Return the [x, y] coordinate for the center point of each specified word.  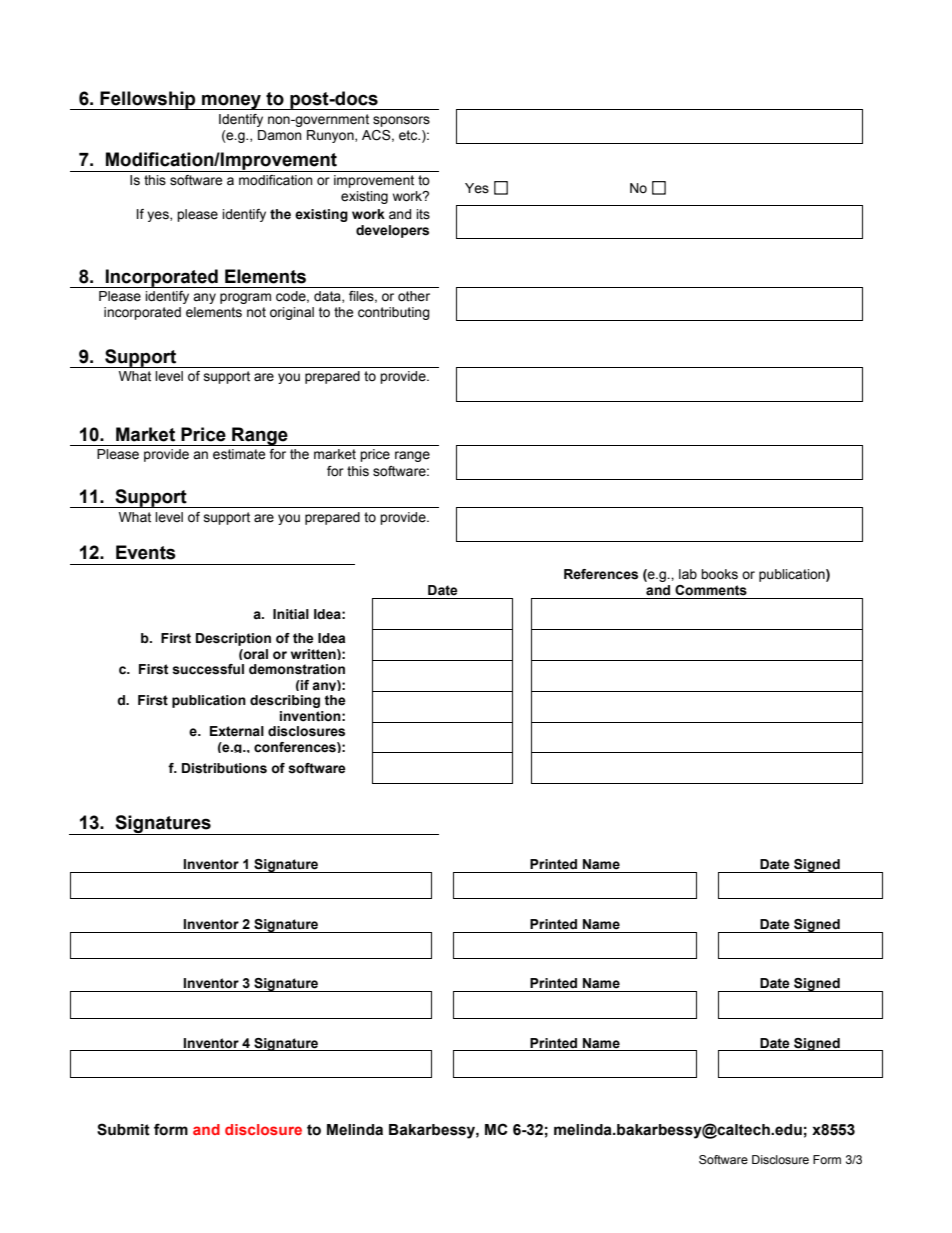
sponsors [401, 121]
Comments [711, 590]
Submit [123, 1129]
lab [688, 574]
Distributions [224, 768]
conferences [296, 747]
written [314, 654]
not [256, 312]
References [601, 574]
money [232, 102]
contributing [394, 313]
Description [233, 639]
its [423, 214]
